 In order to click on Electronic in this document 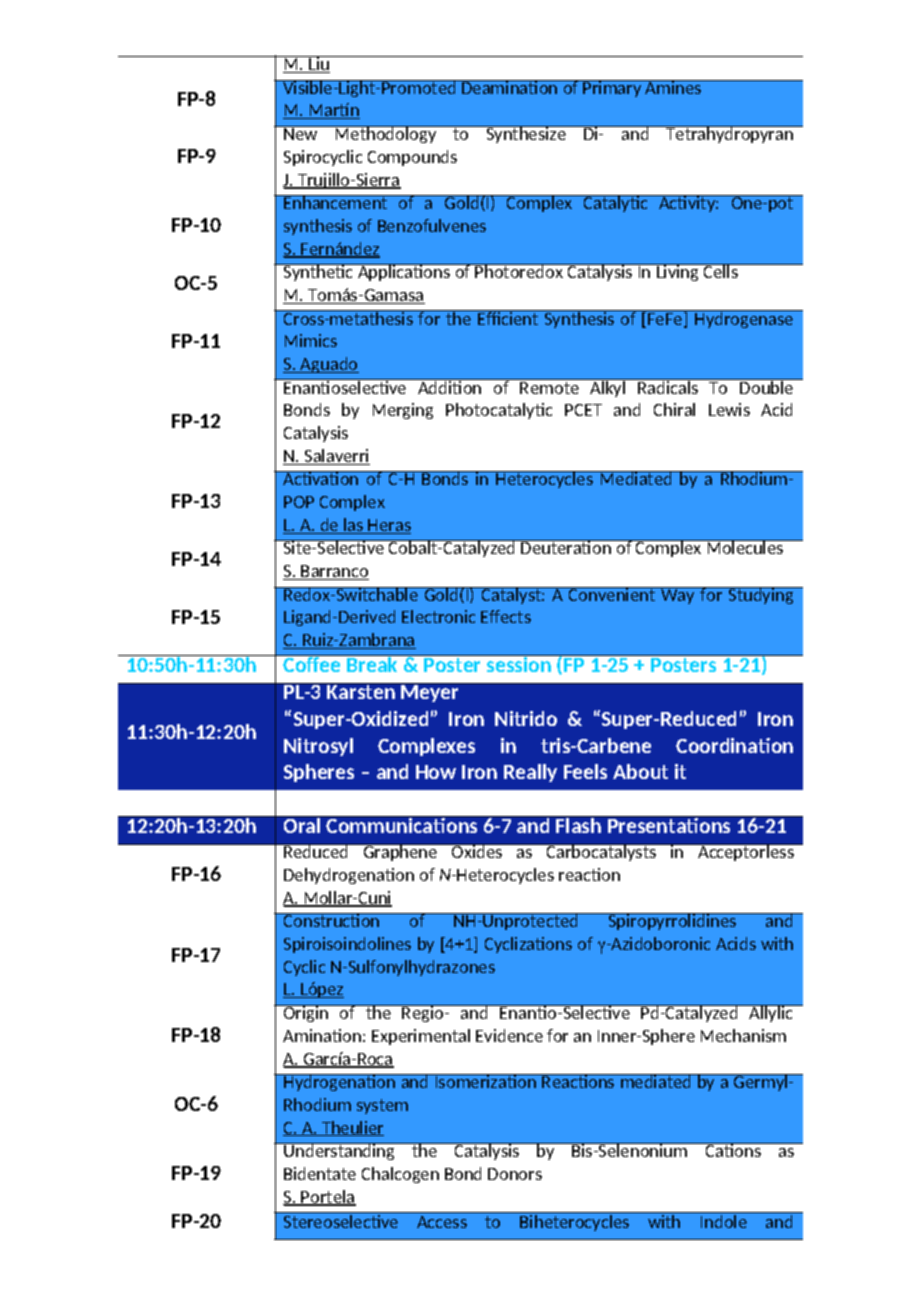, I will do `click(438, 616)`.
